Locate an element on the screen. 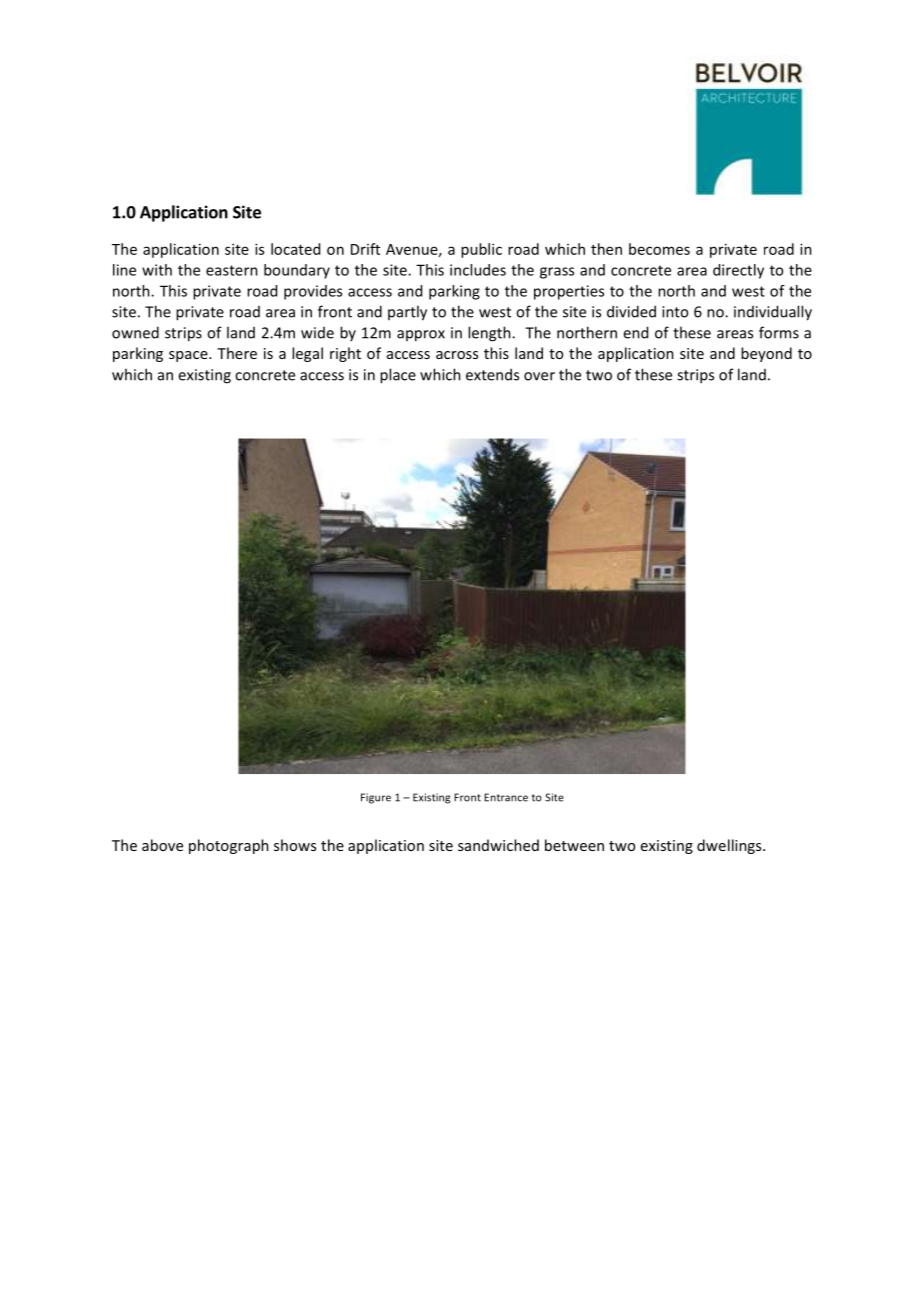 The image size is (924, 1308). space is located at coordinates (189, 356).
